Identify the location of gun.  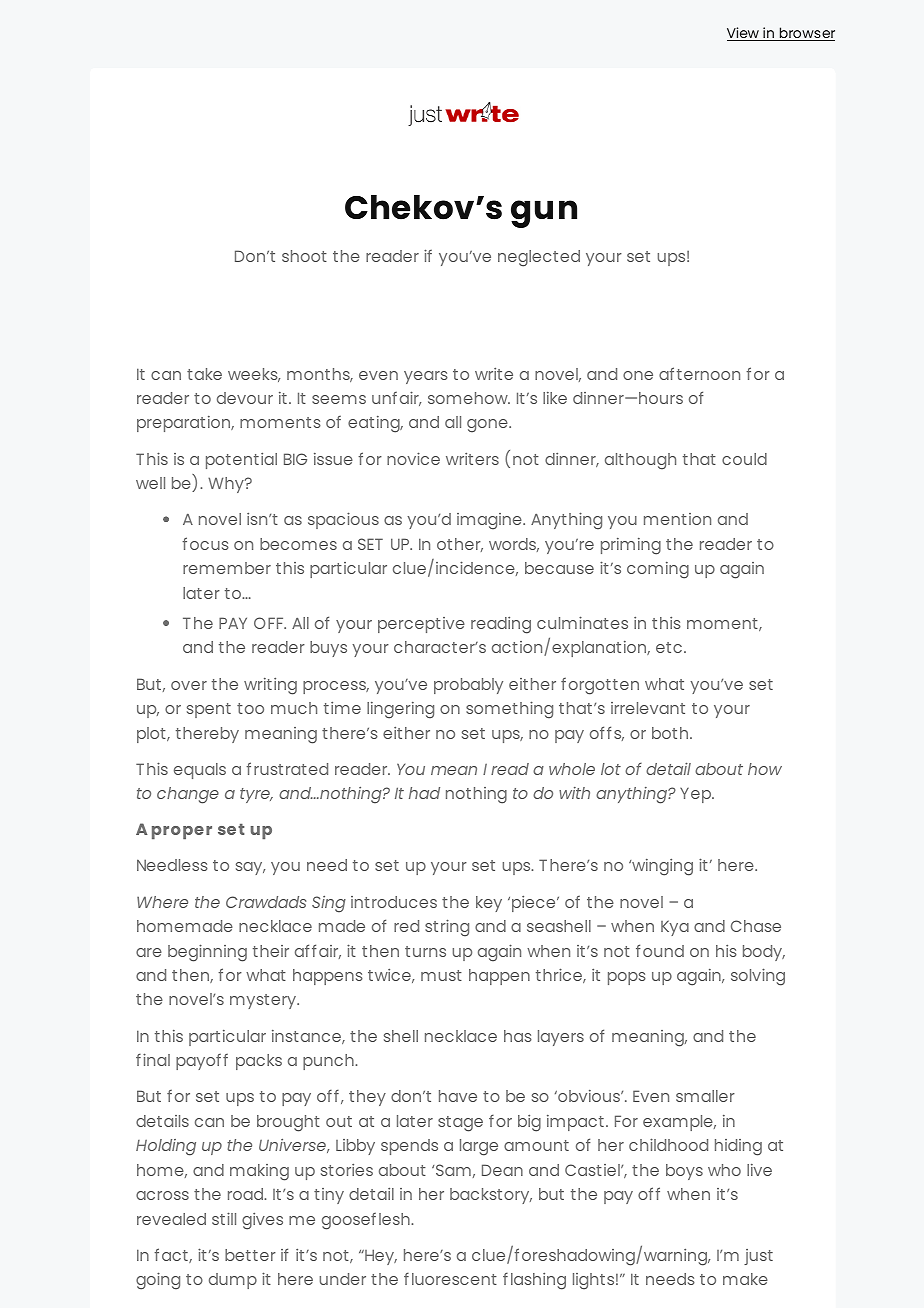
(544, 214).
